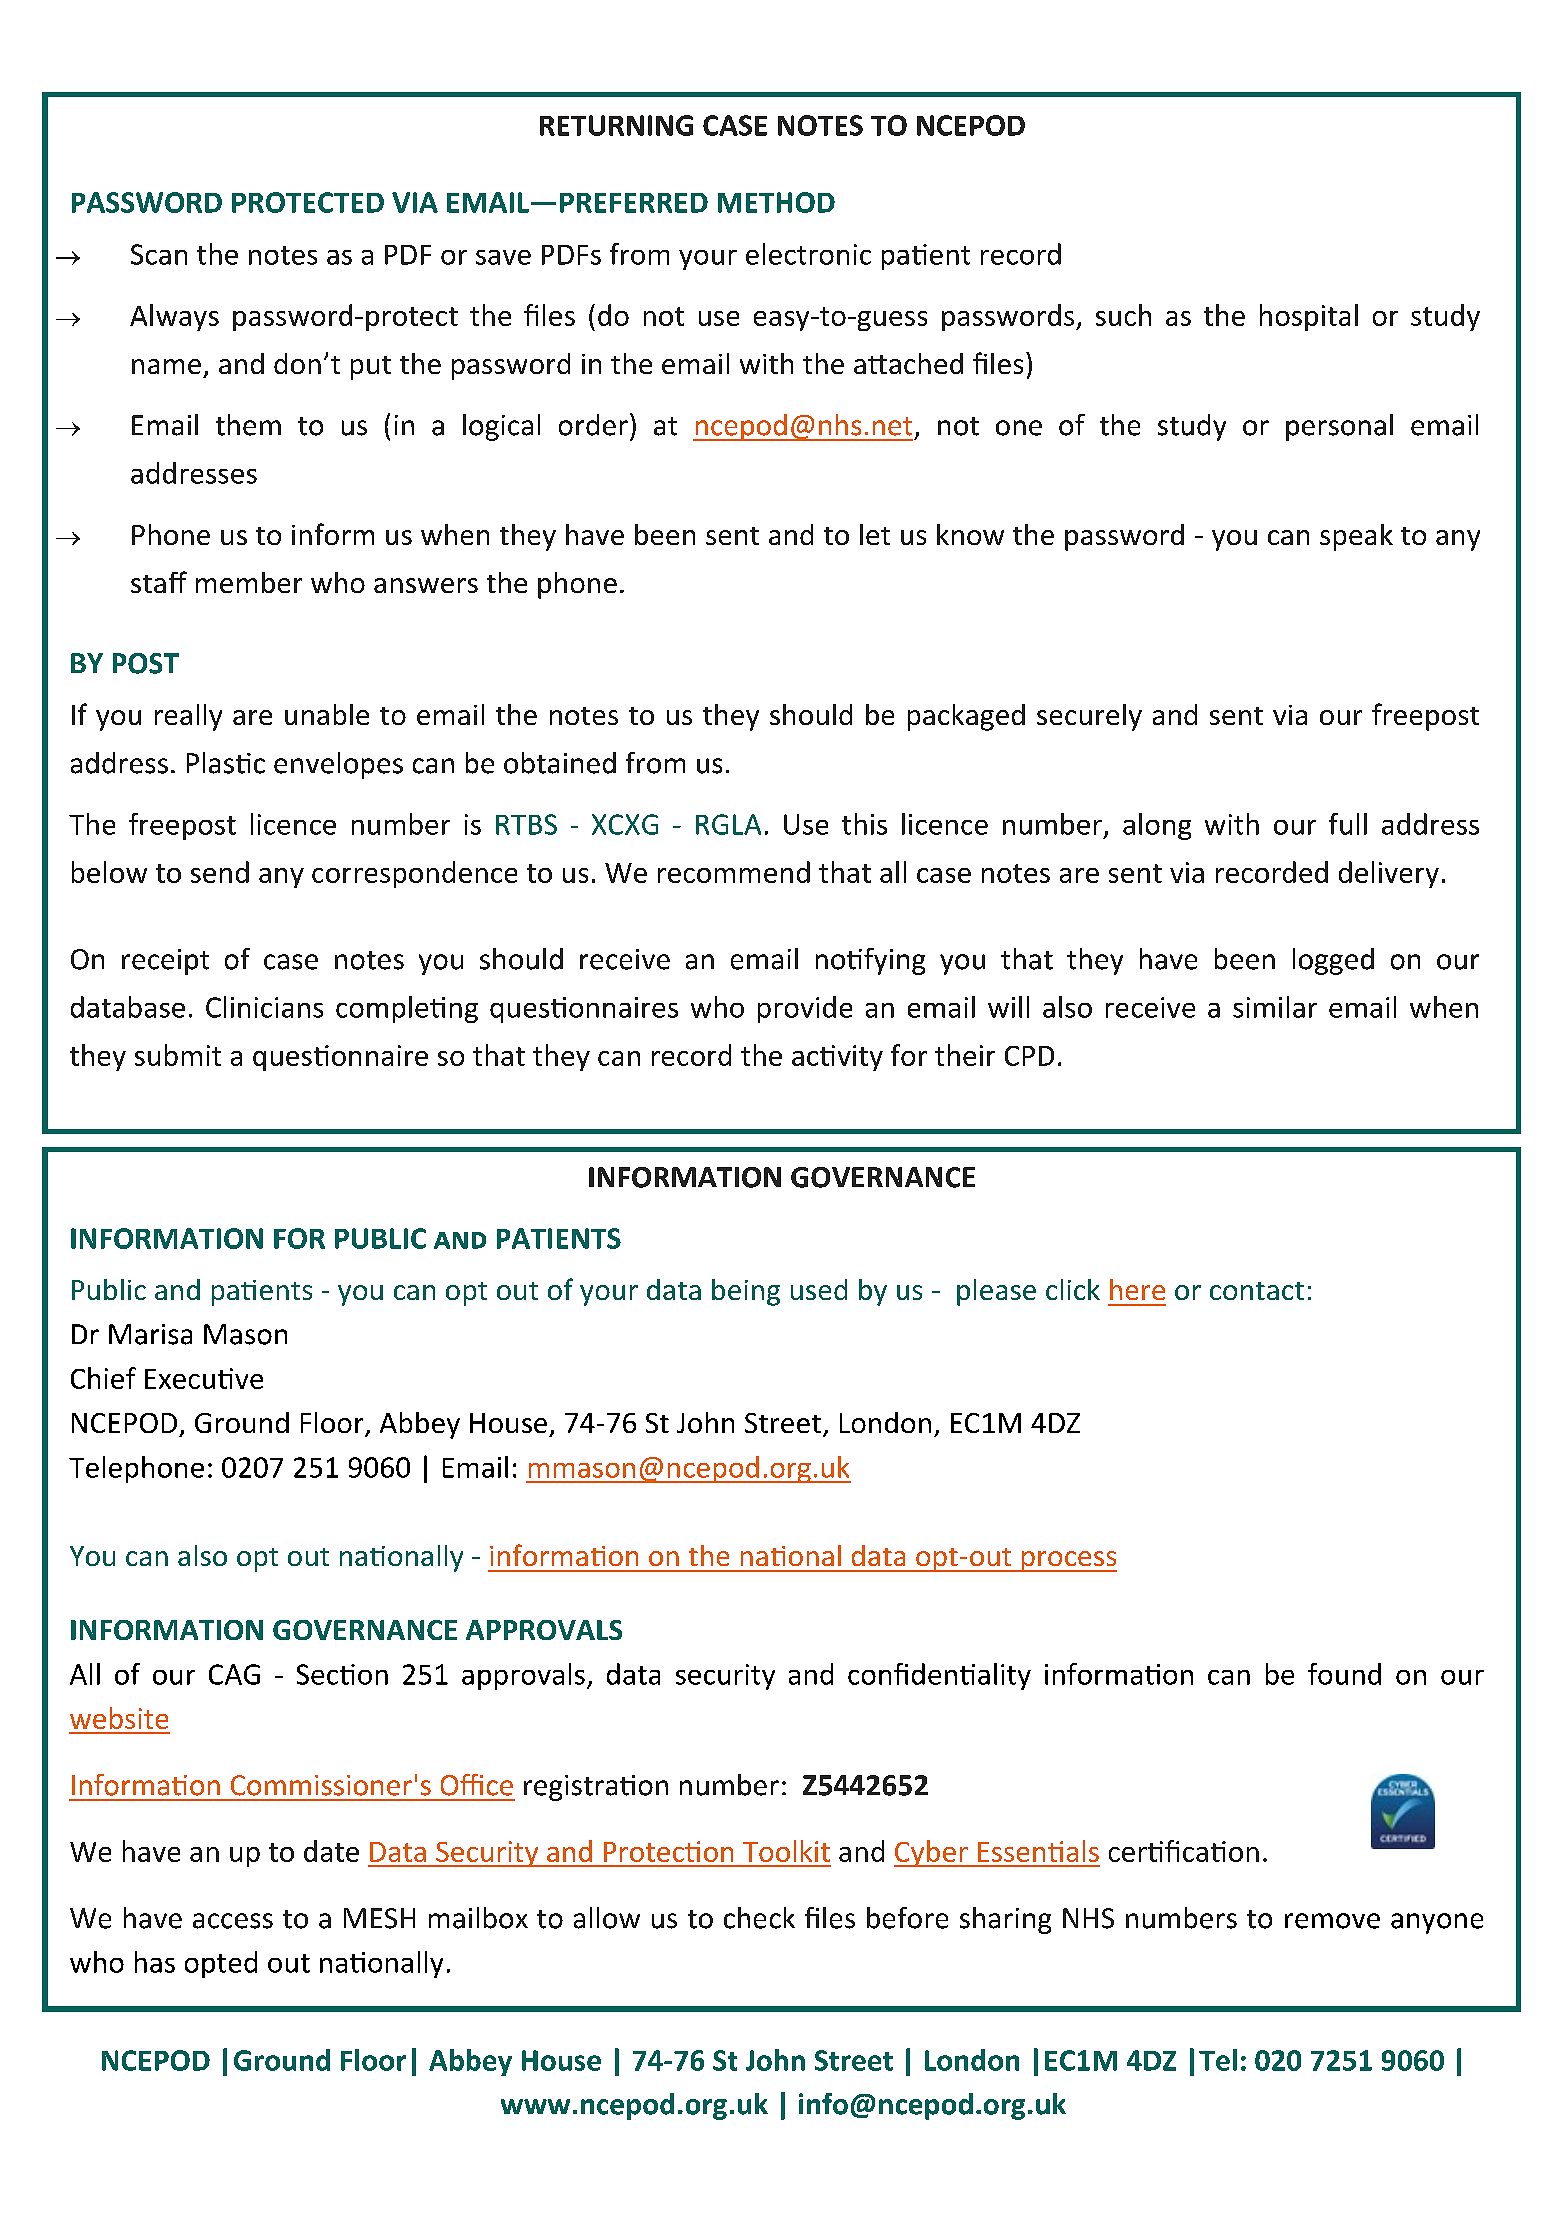 The height and width of the screenshot is (2216, 1567). Describe the element at coordinates (233, 1921) in the screenshot. I see `access` at that location.
